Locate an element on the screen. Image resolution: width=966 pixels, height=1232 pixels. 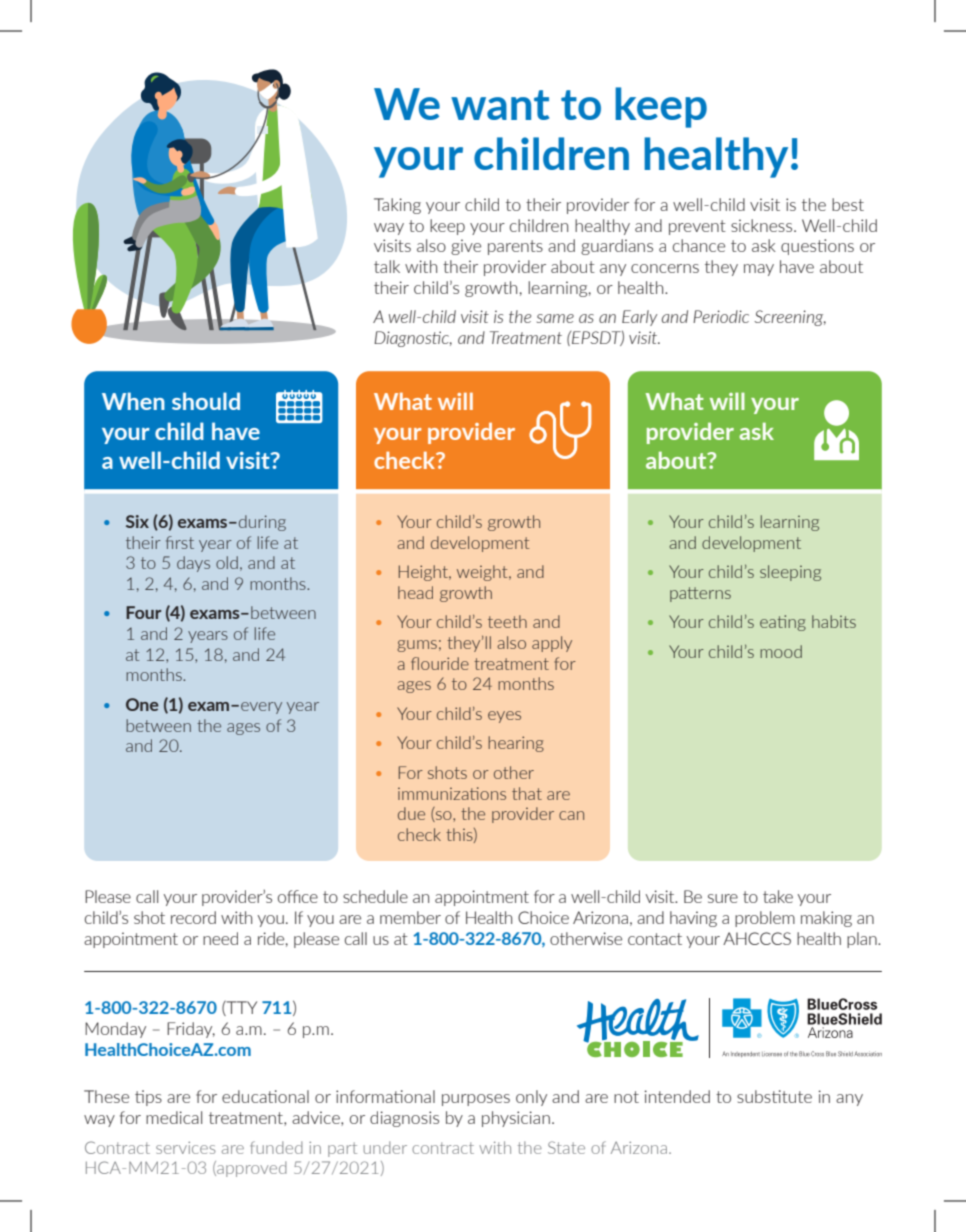
medical is located at coordinates (174, 1117).
